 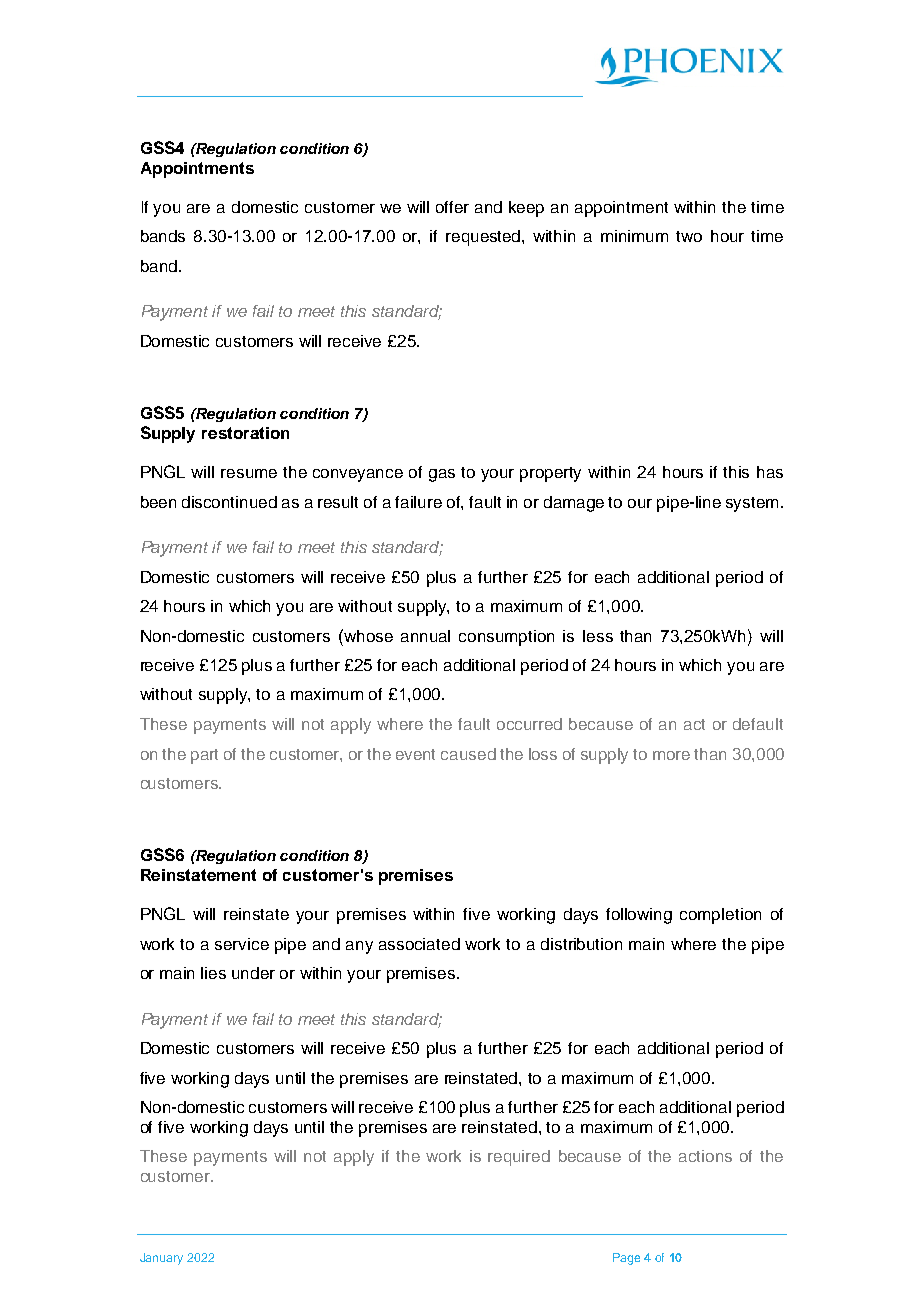 What do you see at coordinates (720, 916) in the page?
I see `completion` at bounding box center [720, 916].
